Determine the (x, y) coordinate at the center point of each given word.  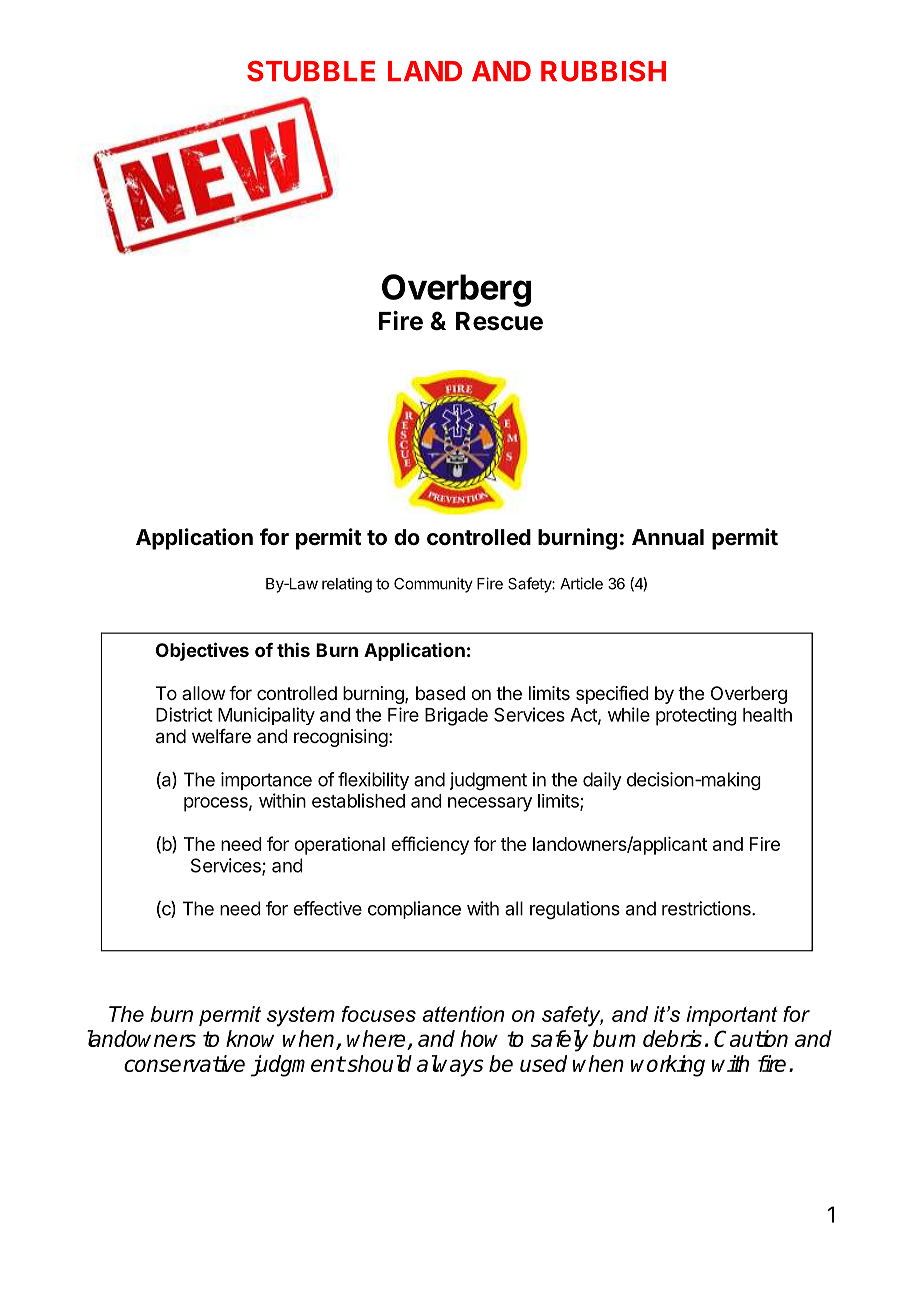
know (250, 1038)
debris (672, 1038)
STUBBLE (311, 71)
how (479, 1038)
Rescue (499, 321)
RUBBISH (603, 71)
